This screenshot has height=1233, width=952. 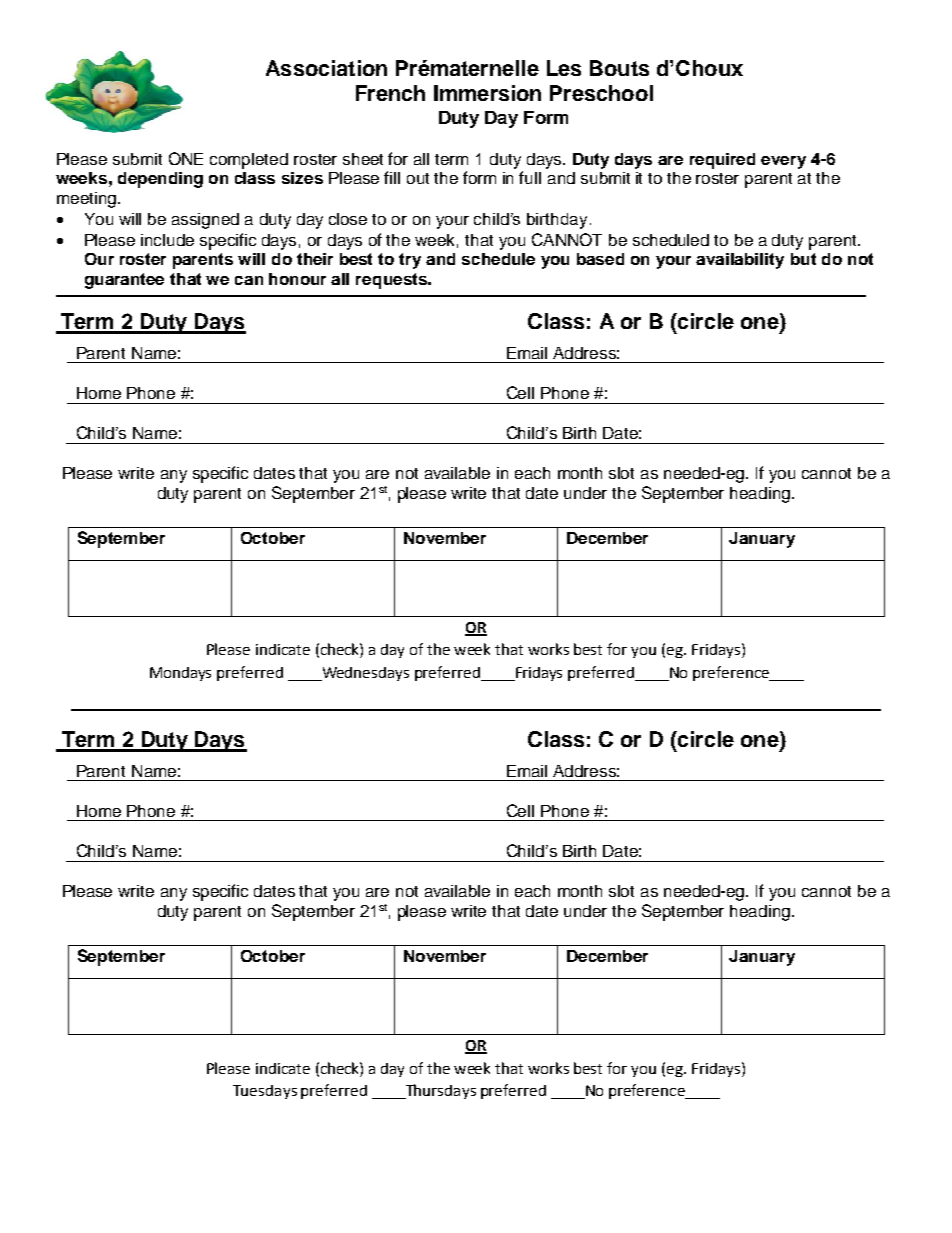 What do you see at coordinates (124, 281) in the screenshot?
I see `guarantee` at bounding box center [124, 281].
